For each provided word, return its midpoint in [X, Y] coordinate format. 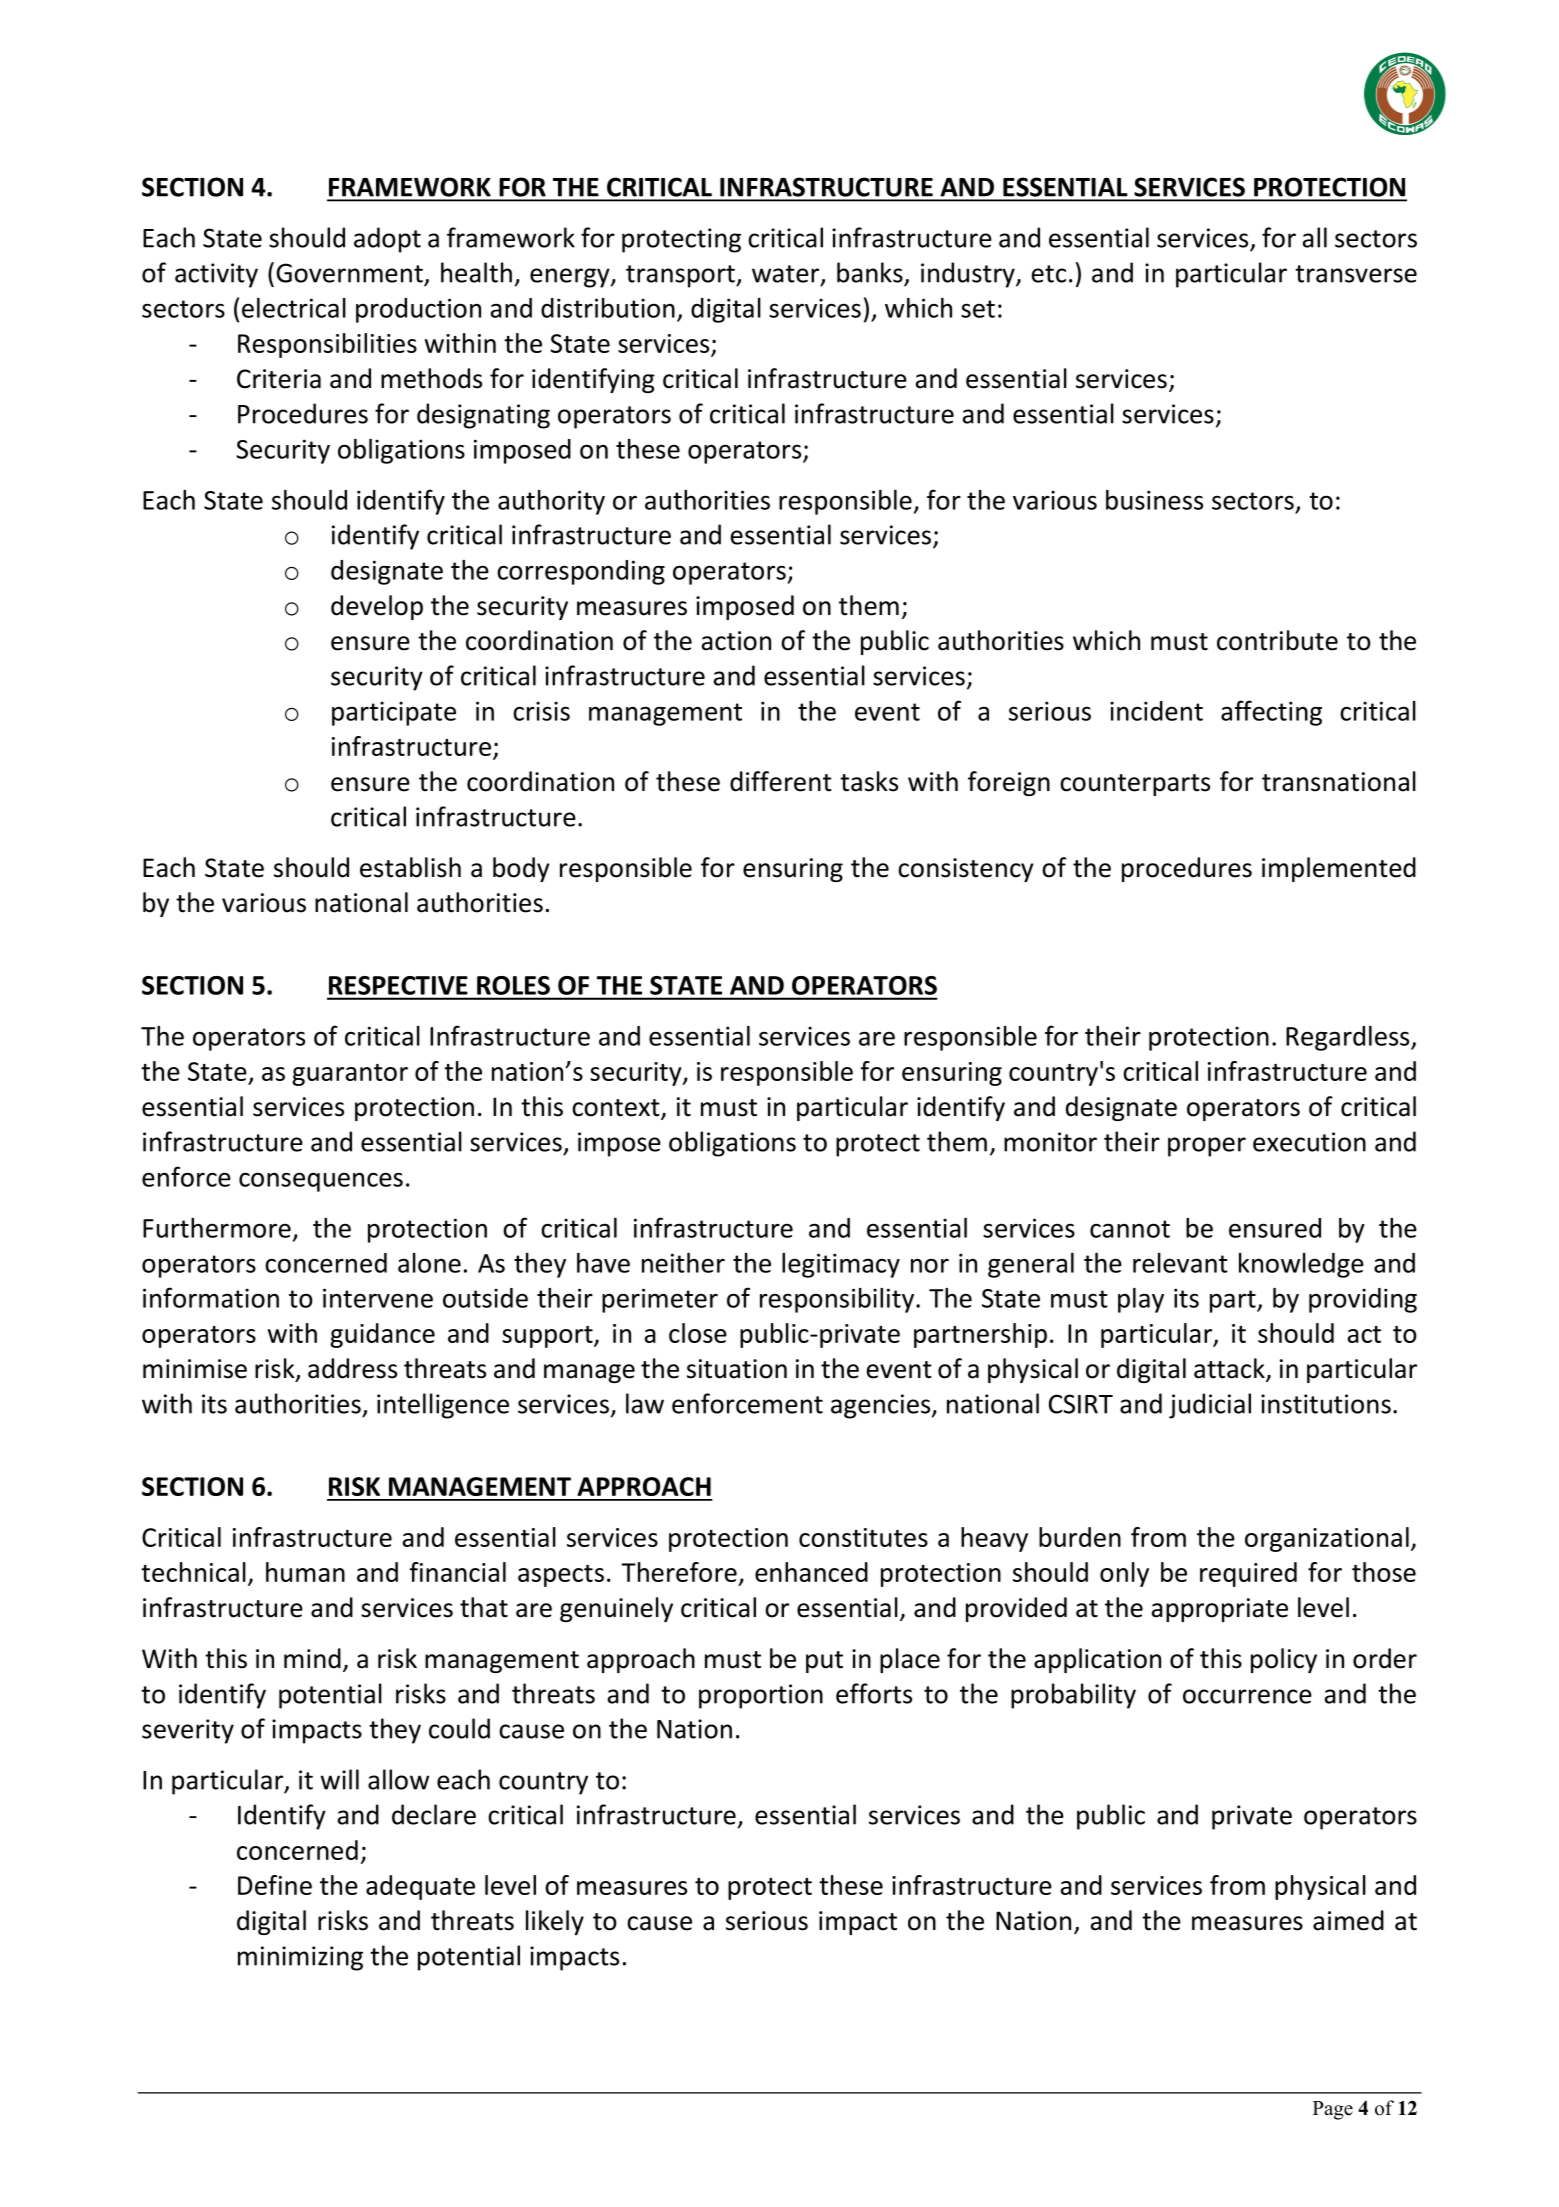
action [736, 641]
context [617, 1109]
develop [377, 607]
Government [349, 273]
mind [312, 1658]
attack [1230, 1369]
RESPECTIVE [398, 985]
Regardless [1349, 1038]
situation [737, 1369]
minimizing [300, 1958]
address [352, 1368]
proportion [761, 1696]
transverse [1356, 274]
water [787, 275]
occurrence [1247, 1696]
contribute [1277, 640]
